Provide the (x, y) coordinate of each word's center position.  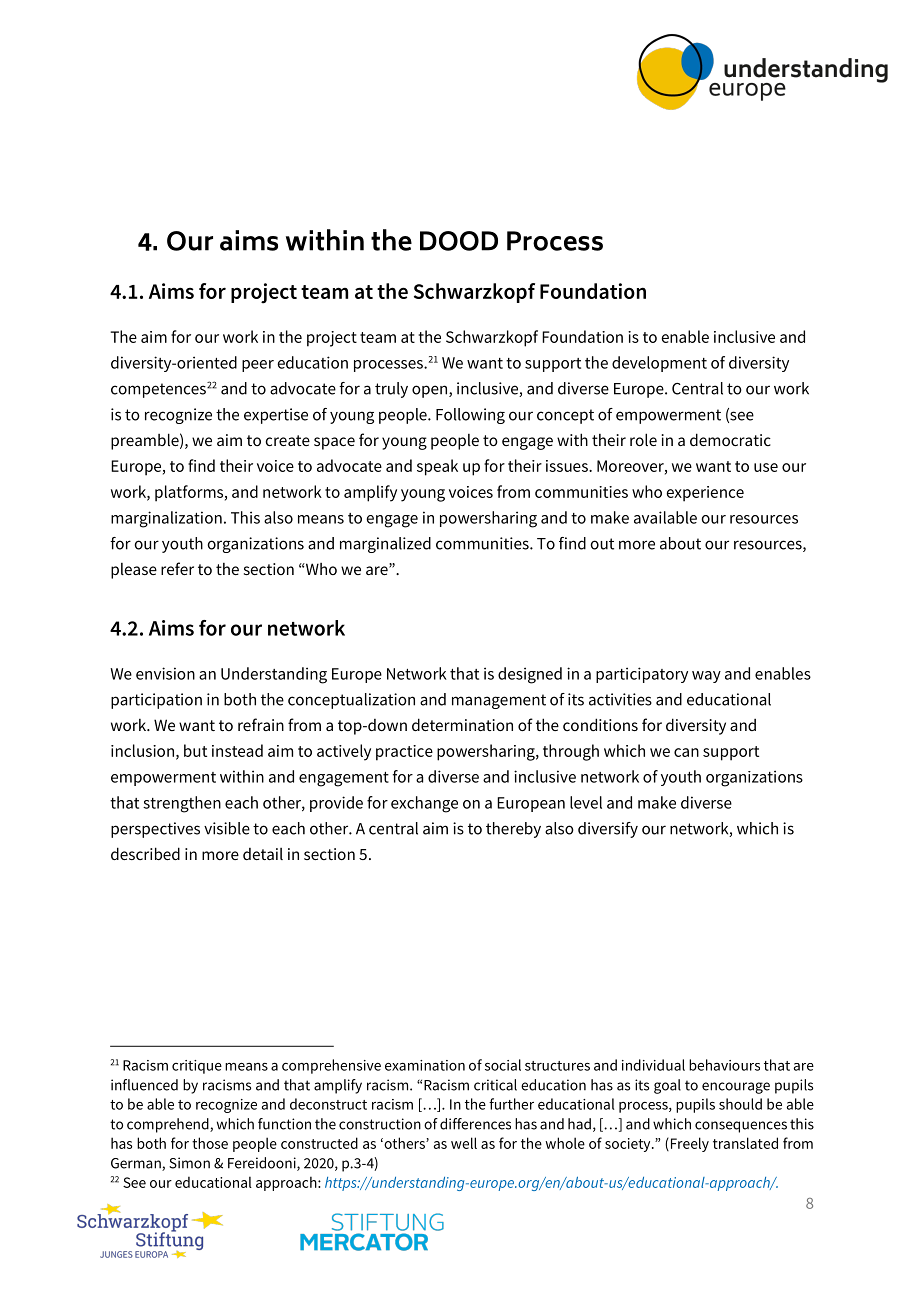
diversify (608, 830)
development (659, 364)
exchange (424, 804)
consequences (741, 1127)
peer (258, 366)
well (464, 1143)
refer (177, 568)
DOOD (459, 241)
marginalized (385, 545)
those (210, 1143)
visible (227, 828)
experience (705, 494)
